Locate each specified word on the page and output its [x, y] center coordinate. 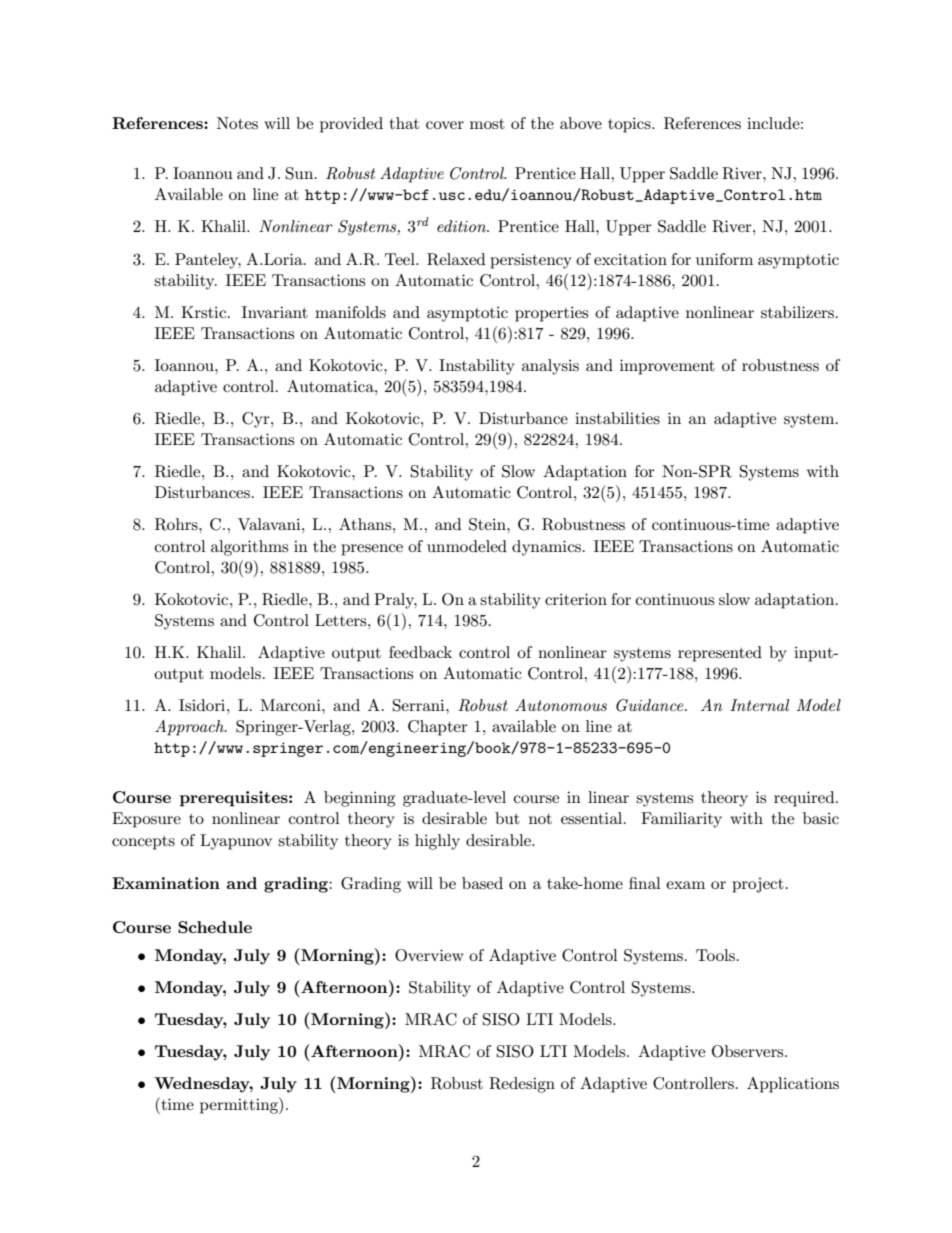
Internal [759, 705]
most [487, 124]
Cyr [257, 420]
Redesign [522, 1085]
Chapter [438, 728]
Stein [488, 524]
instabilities [617, 418]
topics [630, 125]
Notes [237, 123]
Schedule [215, 927]
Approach [190, 728]
